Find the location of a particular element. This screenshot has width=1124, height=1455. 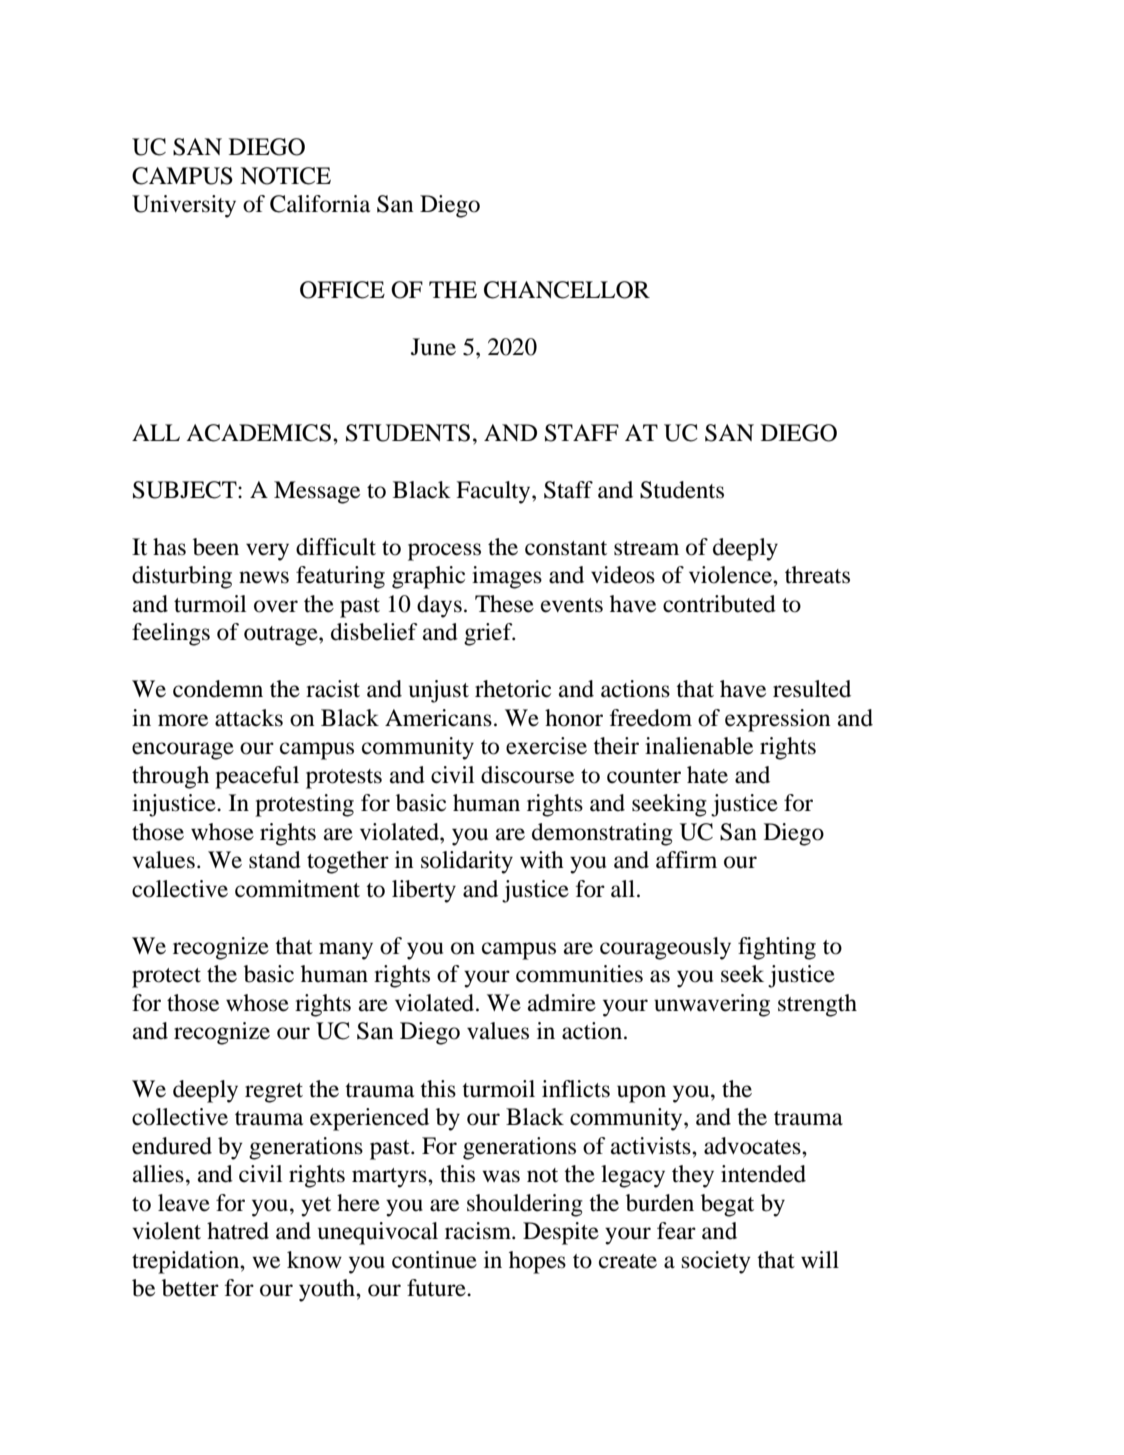

commitment is located at coordinates (297, 889).
